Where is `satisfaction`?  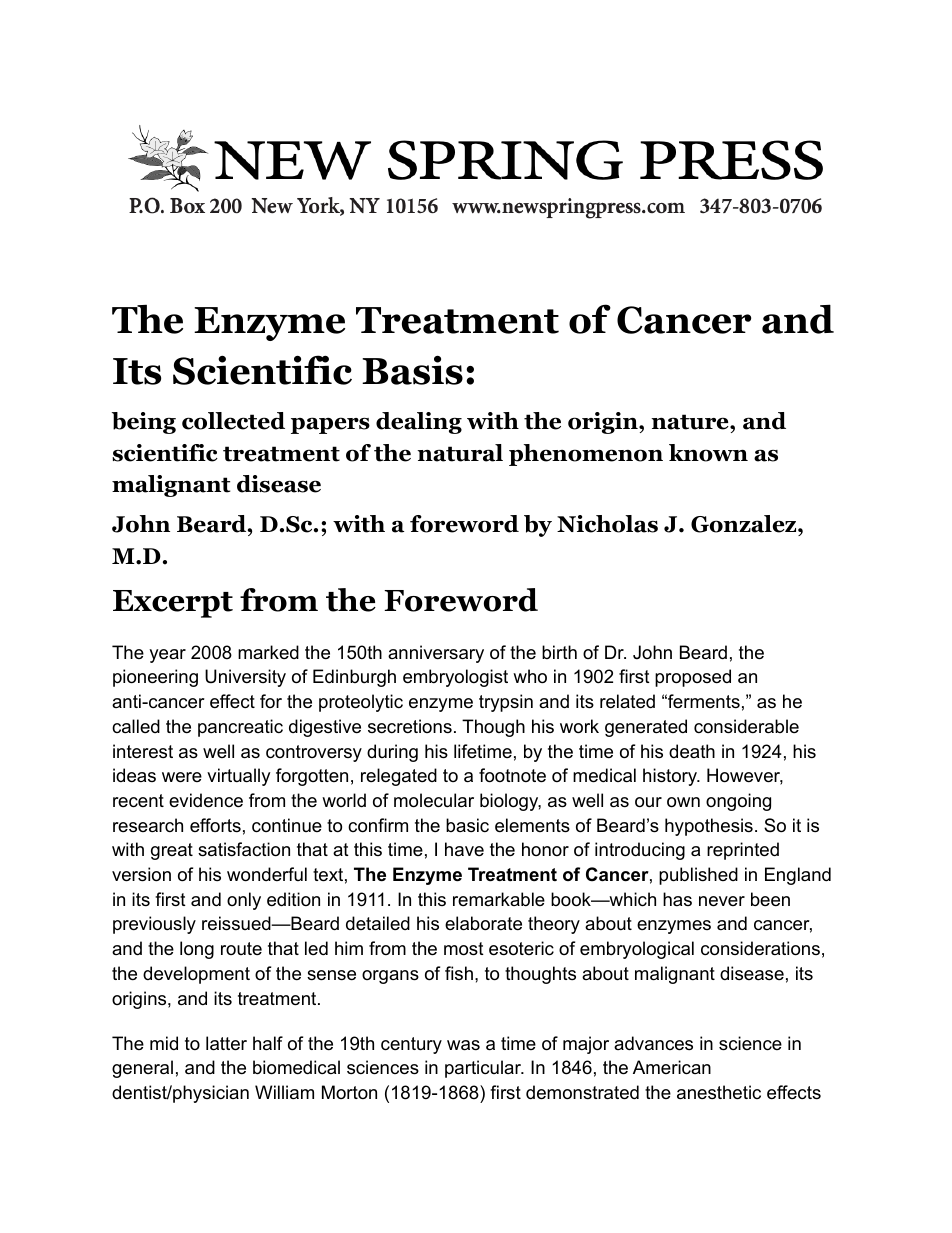 satisfaction is located at coordinates (244, 849).
